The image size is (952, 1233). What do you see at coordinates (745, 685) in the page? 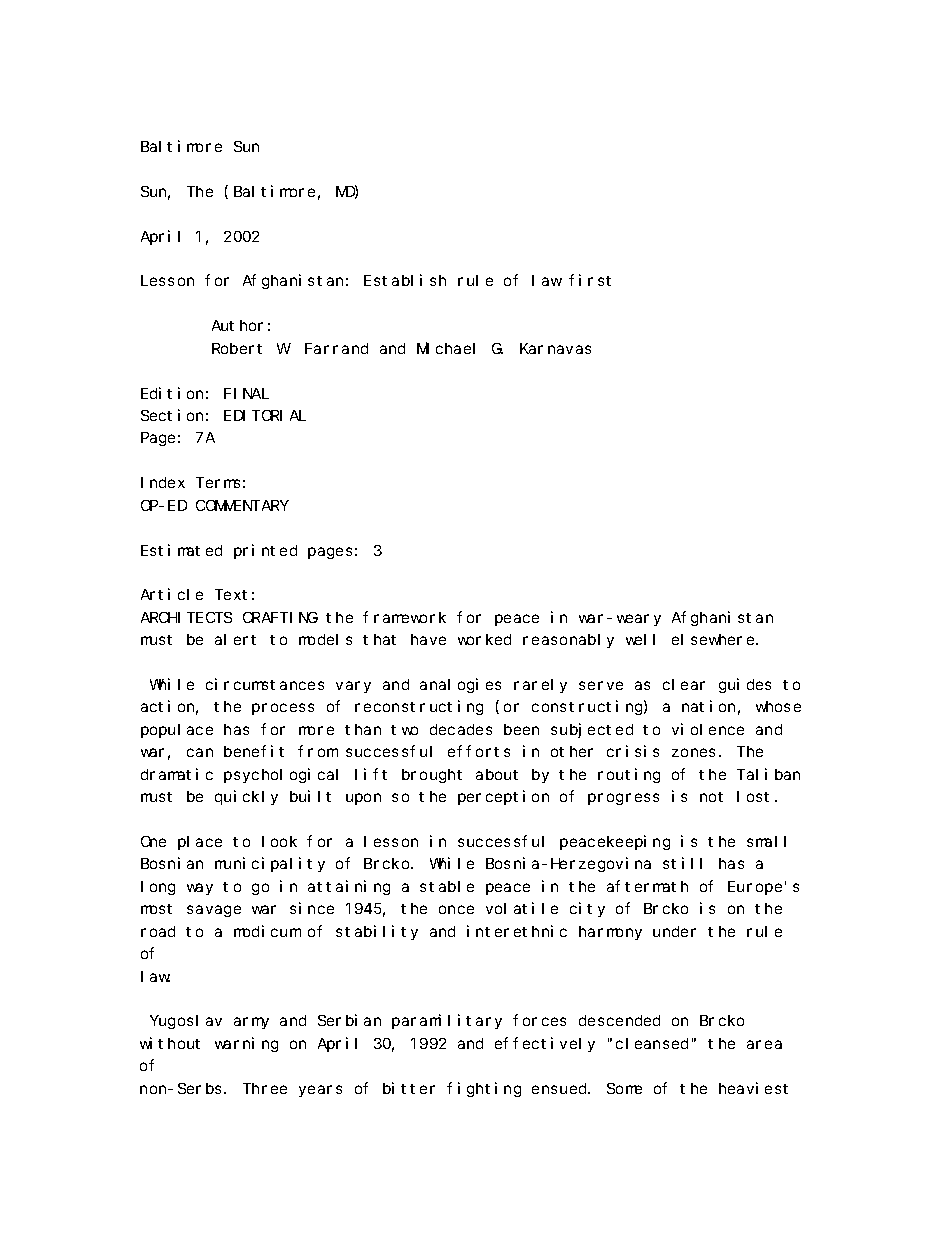
I see `guides` at bounding box center [745, 685].
